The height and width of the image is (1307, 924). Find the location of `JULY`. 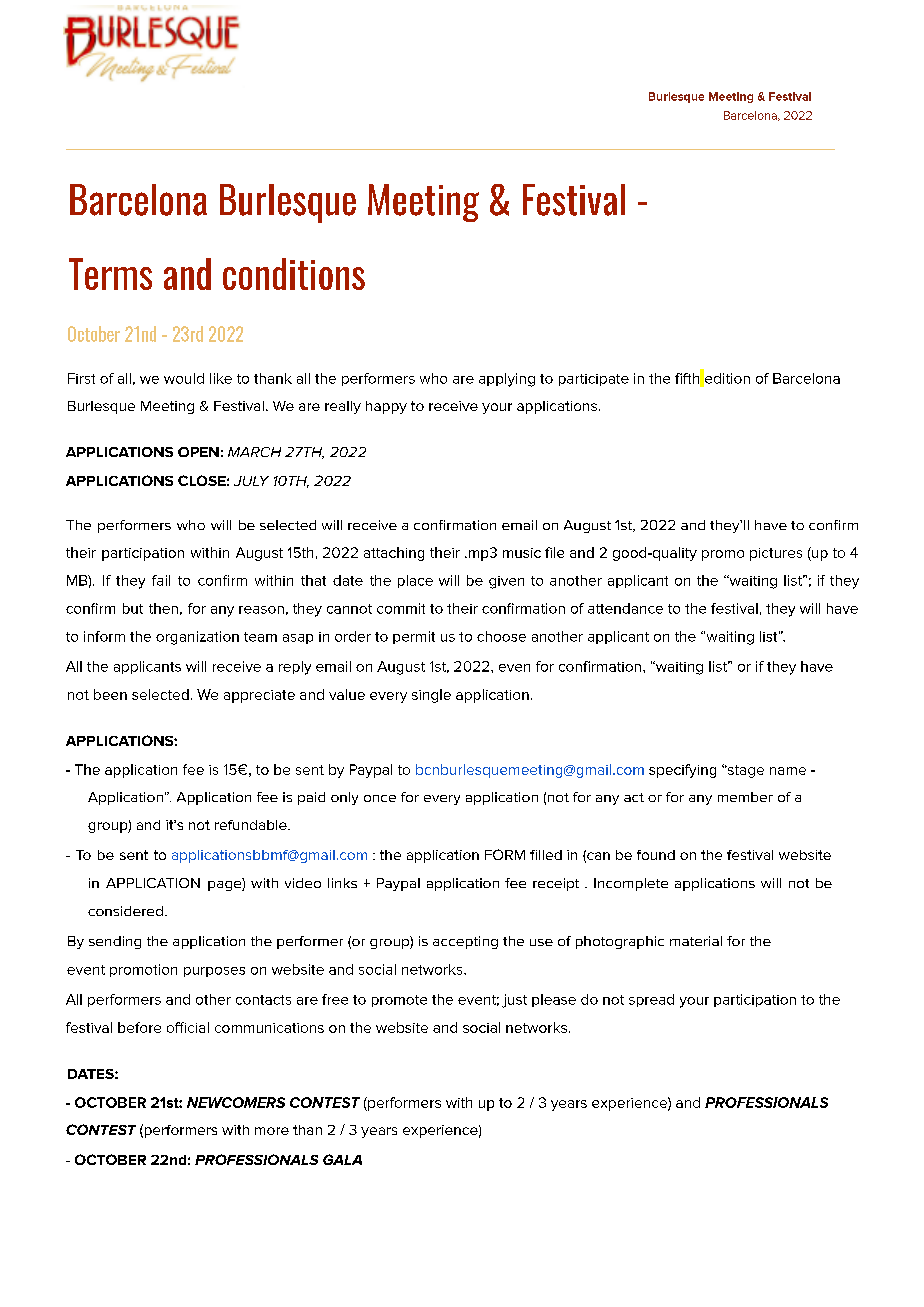

JULY is located at coordinates (251, 481).
